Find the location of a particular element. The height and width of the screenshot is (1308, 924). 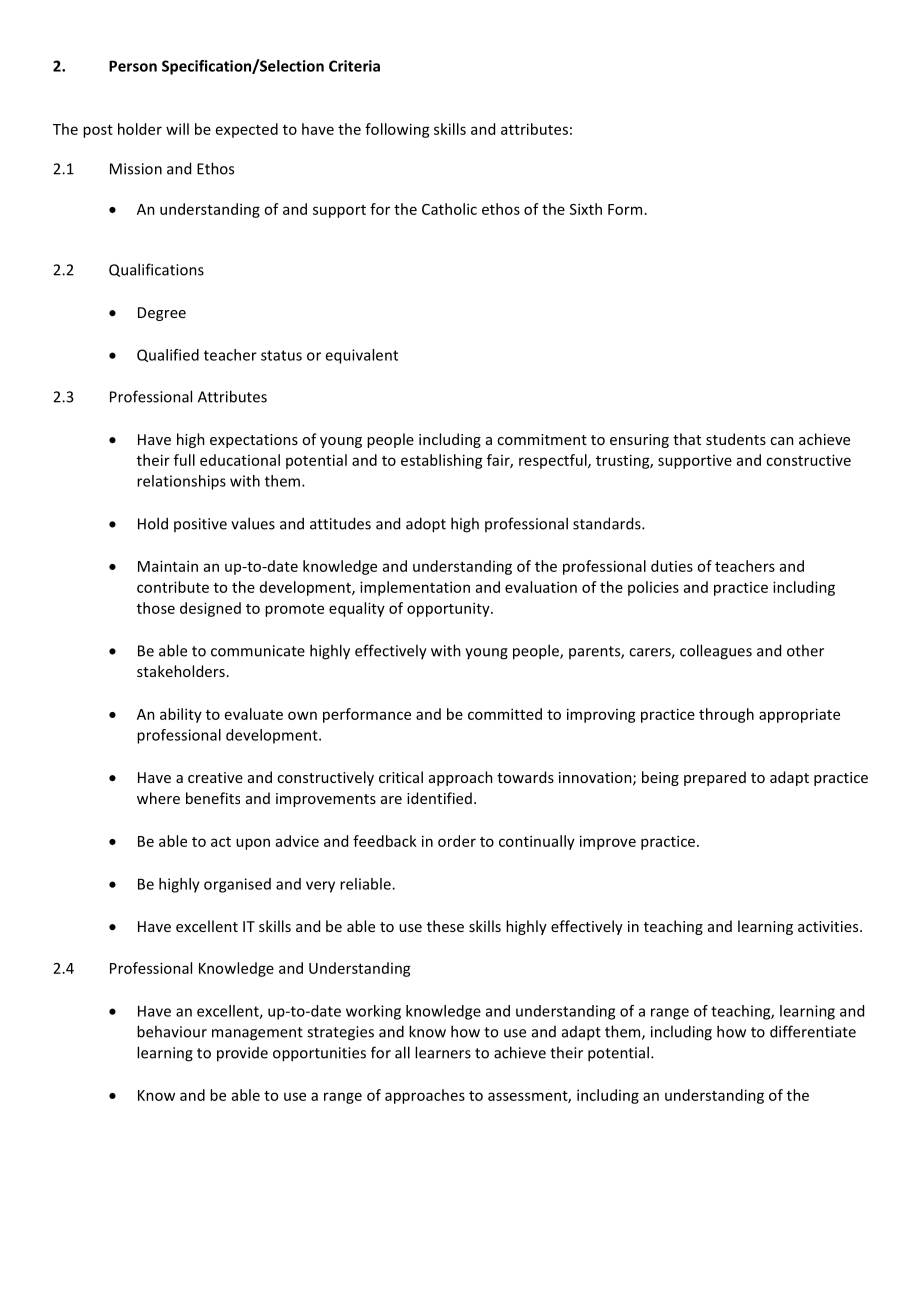

learners is located at coordinates (443, 1052).
